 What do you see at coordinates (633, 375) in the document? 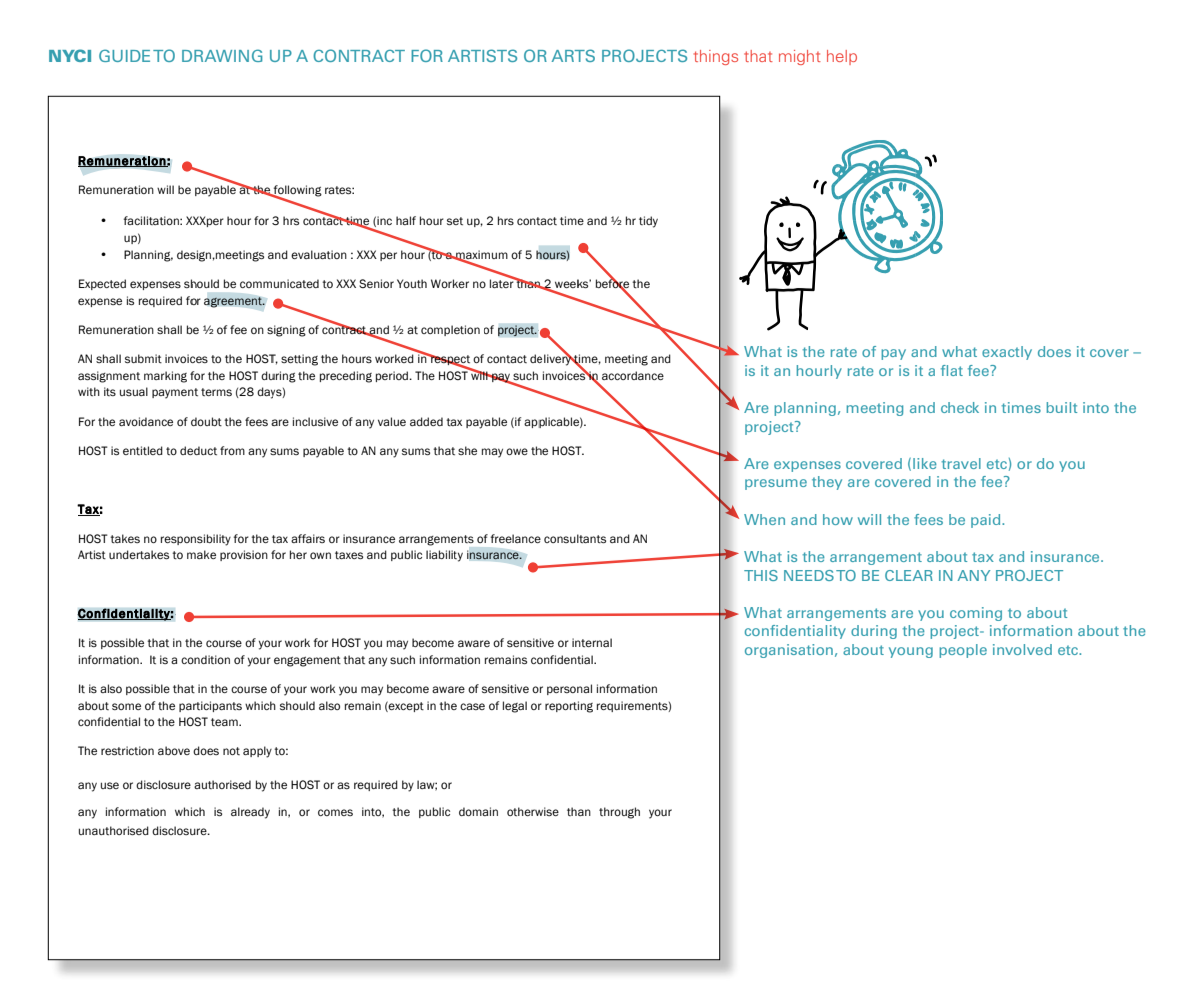
I see `accordance` at bounding box center [633, 375].
